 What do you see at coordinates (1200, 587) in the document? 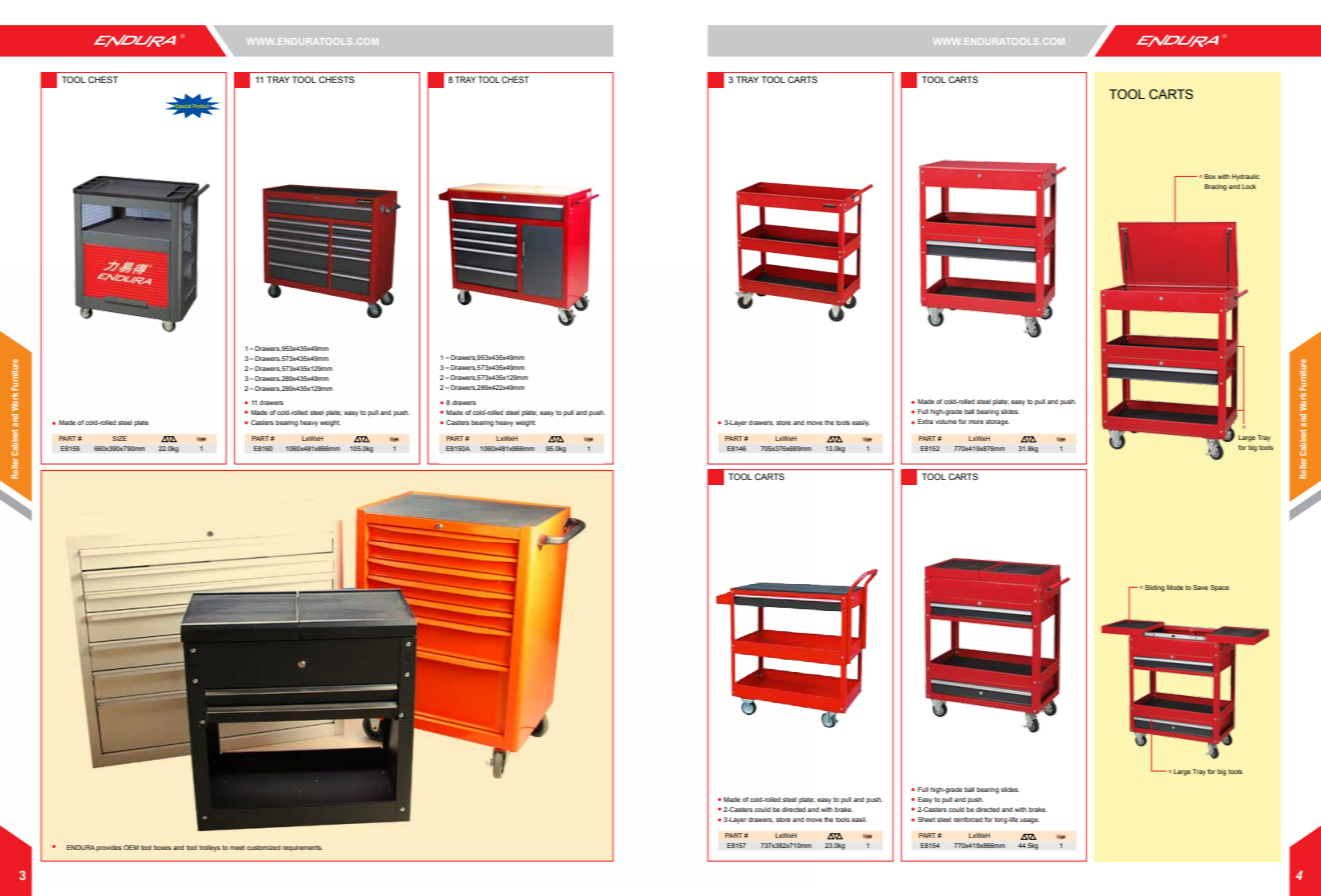
I see `Save` at bounding box center [1200, 587].
